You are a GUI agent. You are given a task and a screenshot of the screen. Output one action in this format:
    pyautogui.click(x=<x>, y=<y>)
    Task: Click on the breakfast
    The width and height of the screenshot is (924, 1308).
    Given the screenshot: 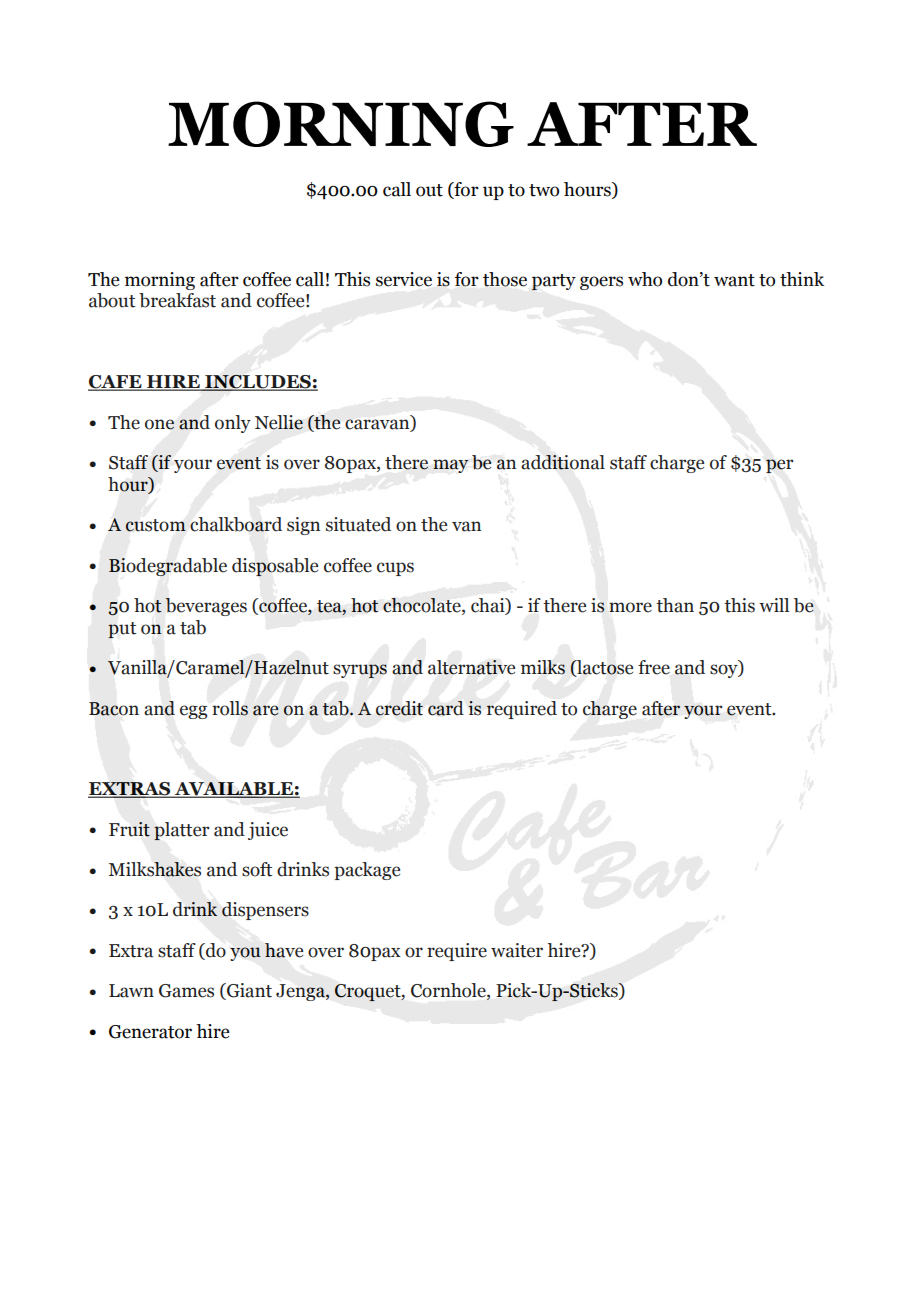 What is the action you would take?
    pyautogui.click(x=177, y=300)
